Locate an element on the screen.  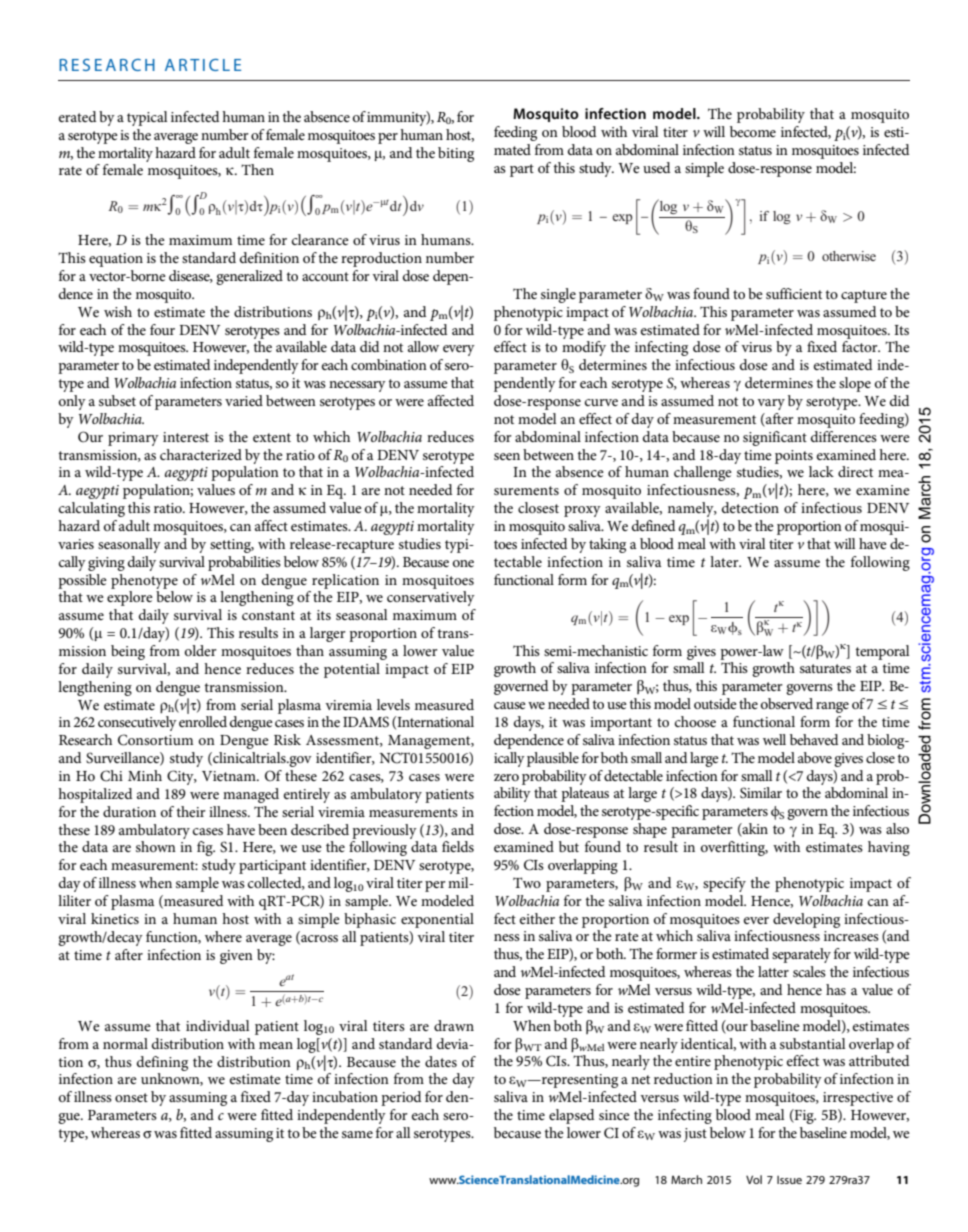
zero is located at coordinates (506, 777).
